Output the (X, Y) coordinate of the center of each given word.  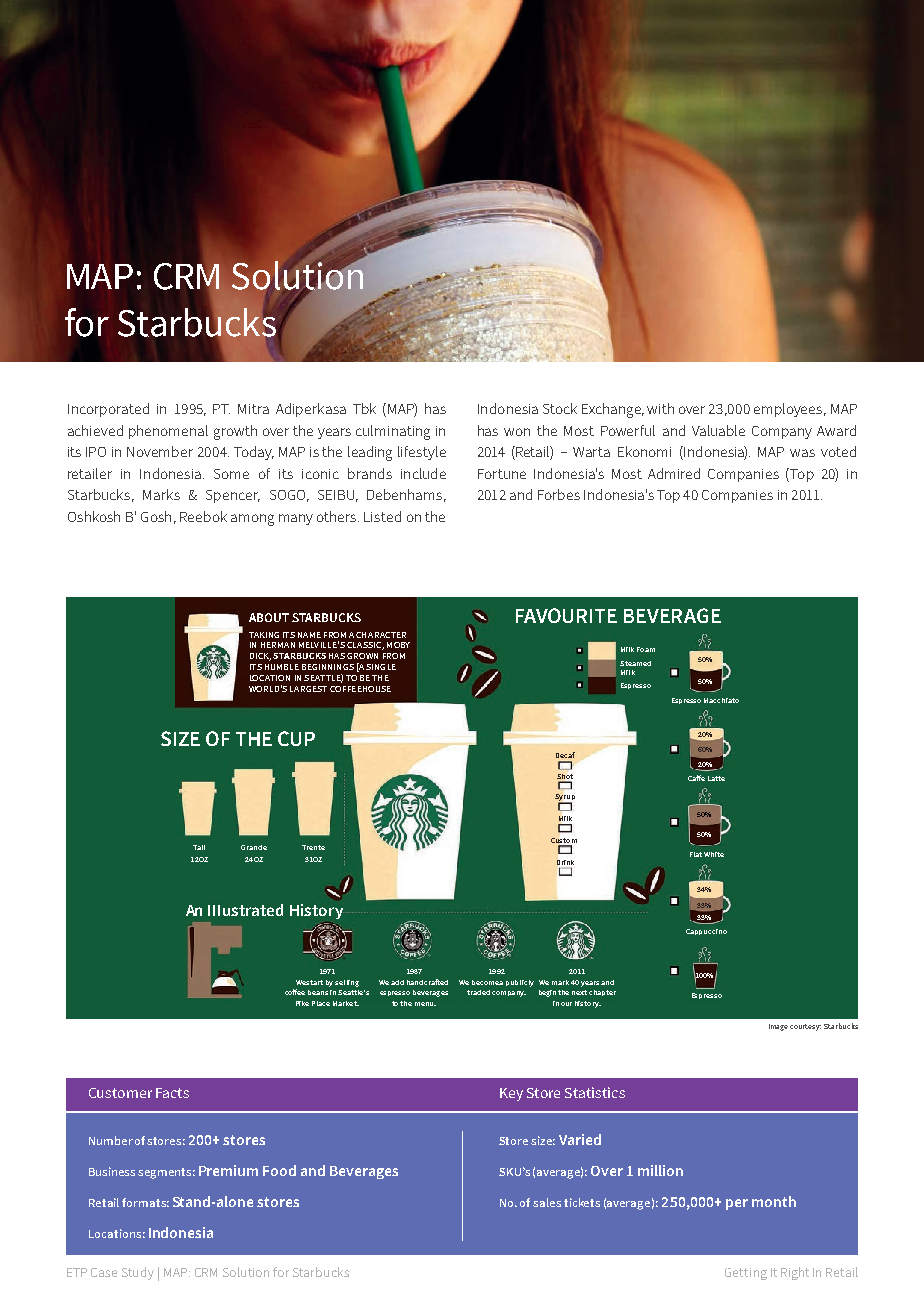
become (486, 982)
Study (138, 1273)
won (517, 432)
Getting (746, 1274)
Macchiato (721, 700)
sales (547, 1202)
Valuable (718, 430)
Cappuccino (706, 932)
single (381, 667)
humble (282, 667)
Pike (302, 1003)
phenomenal (168, 432)
